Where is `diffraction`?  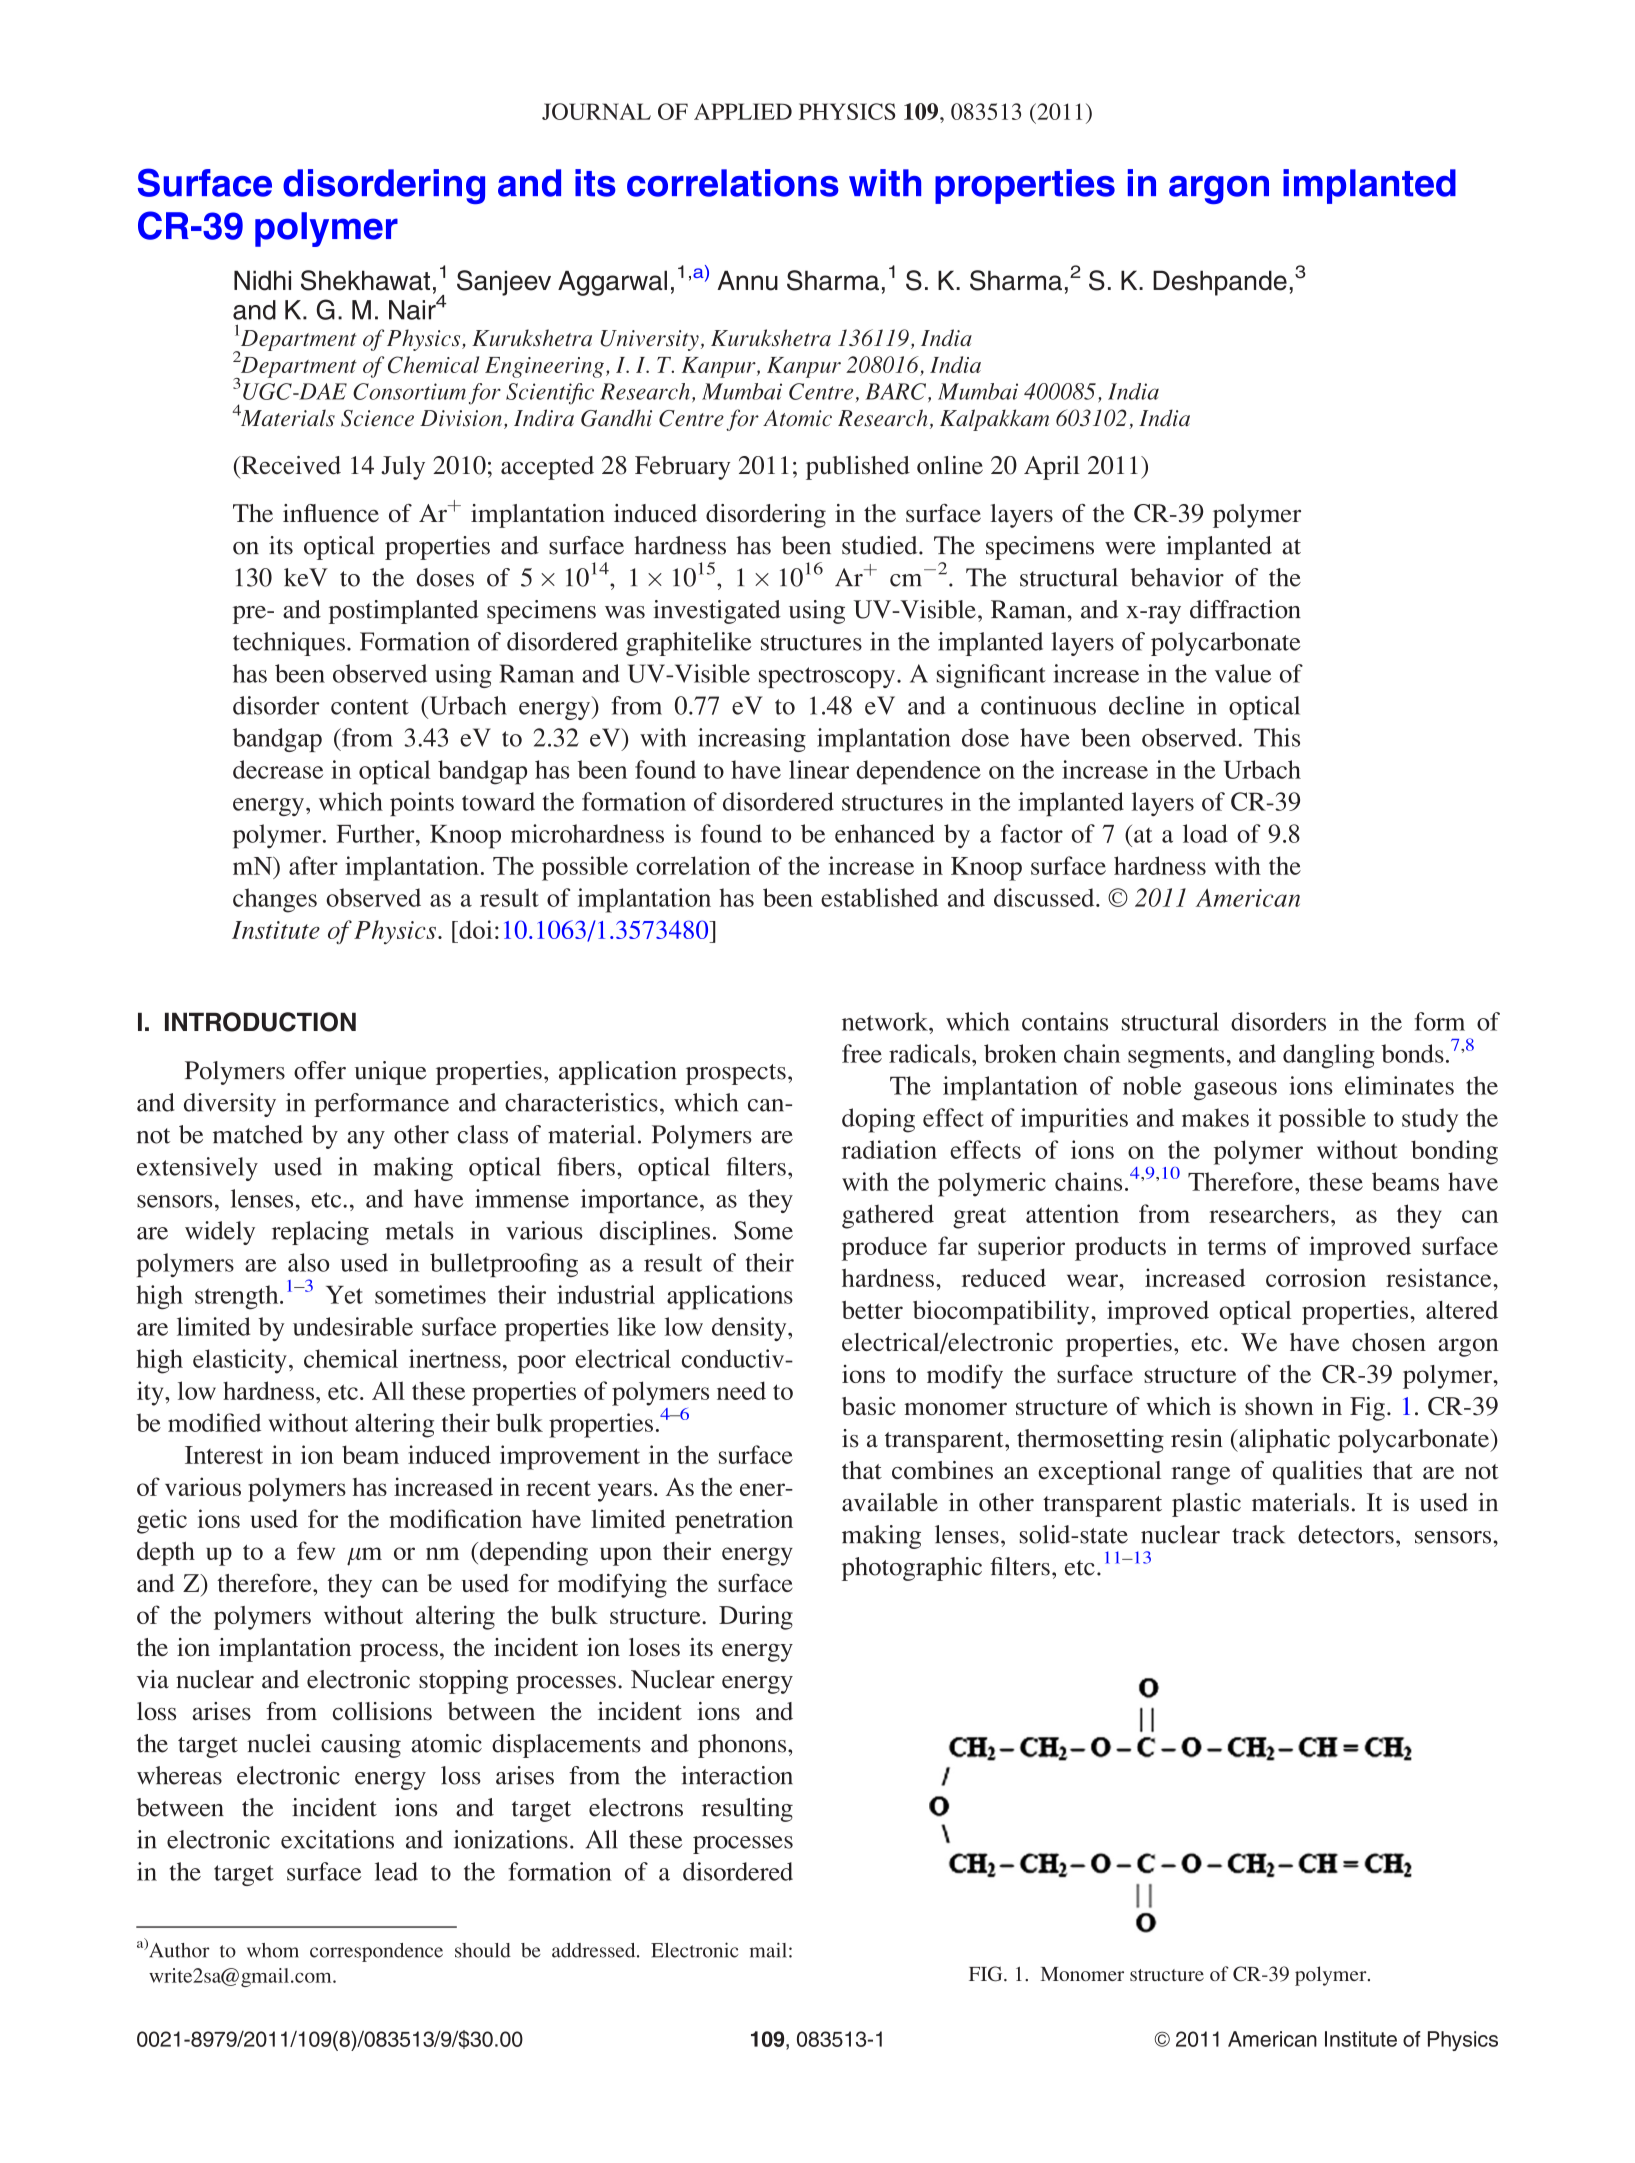
diffraction is located at coordinates (1245, 609).
